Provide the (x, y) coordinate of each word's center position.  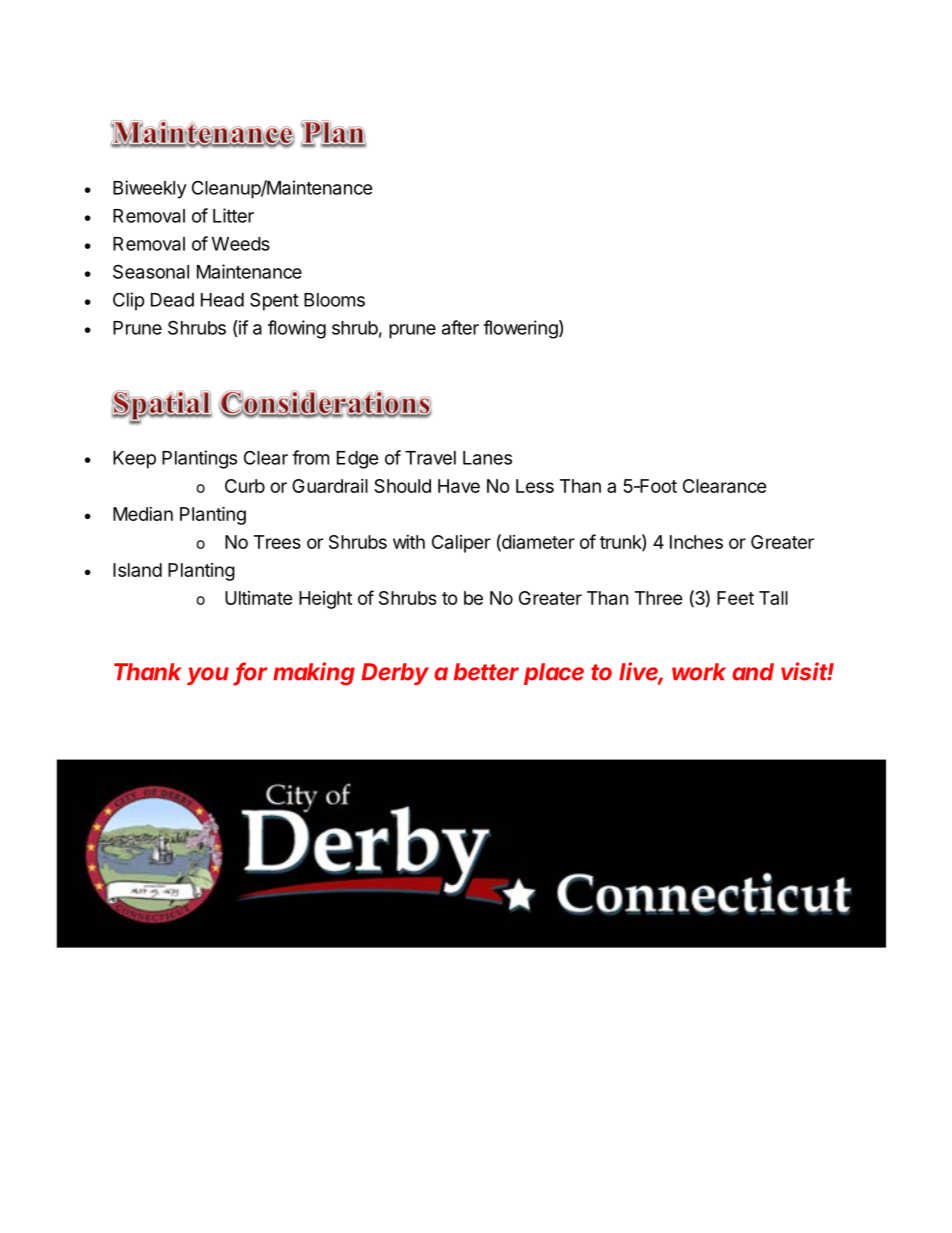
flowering (520, 329)
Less (535, 486)
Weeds (241, 244)
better (486, 672)
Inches (696, 542)
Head (222, 300)
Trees (277, 542)
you (208, 676)
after (460, 327)
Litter (233, 215)
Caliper (461, 544)
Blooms (334, 300)
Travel (430, 458)
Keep (134, 460)
